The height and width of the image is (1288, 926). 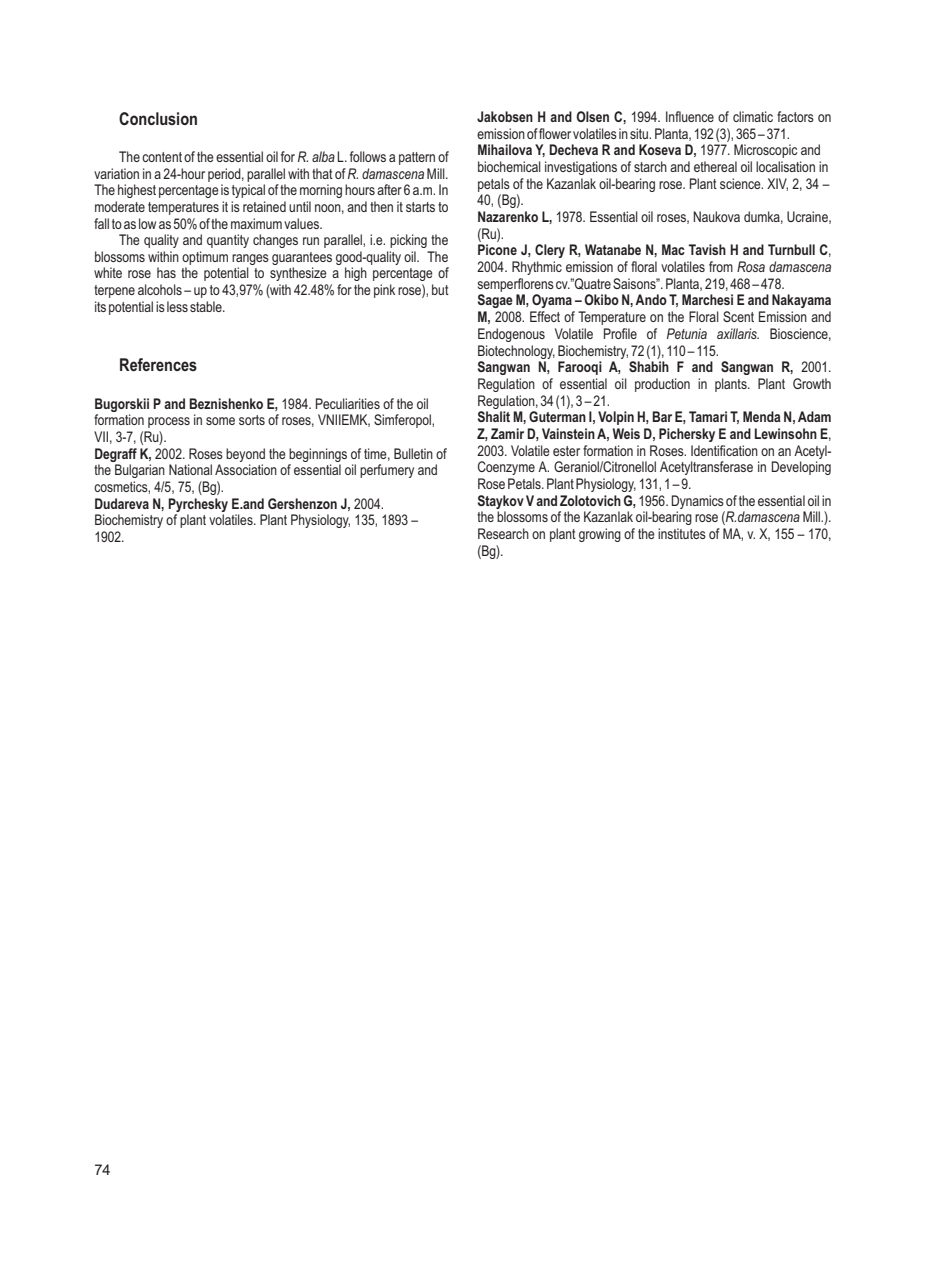 I want to click on Research, so click(x=503, y=533).
